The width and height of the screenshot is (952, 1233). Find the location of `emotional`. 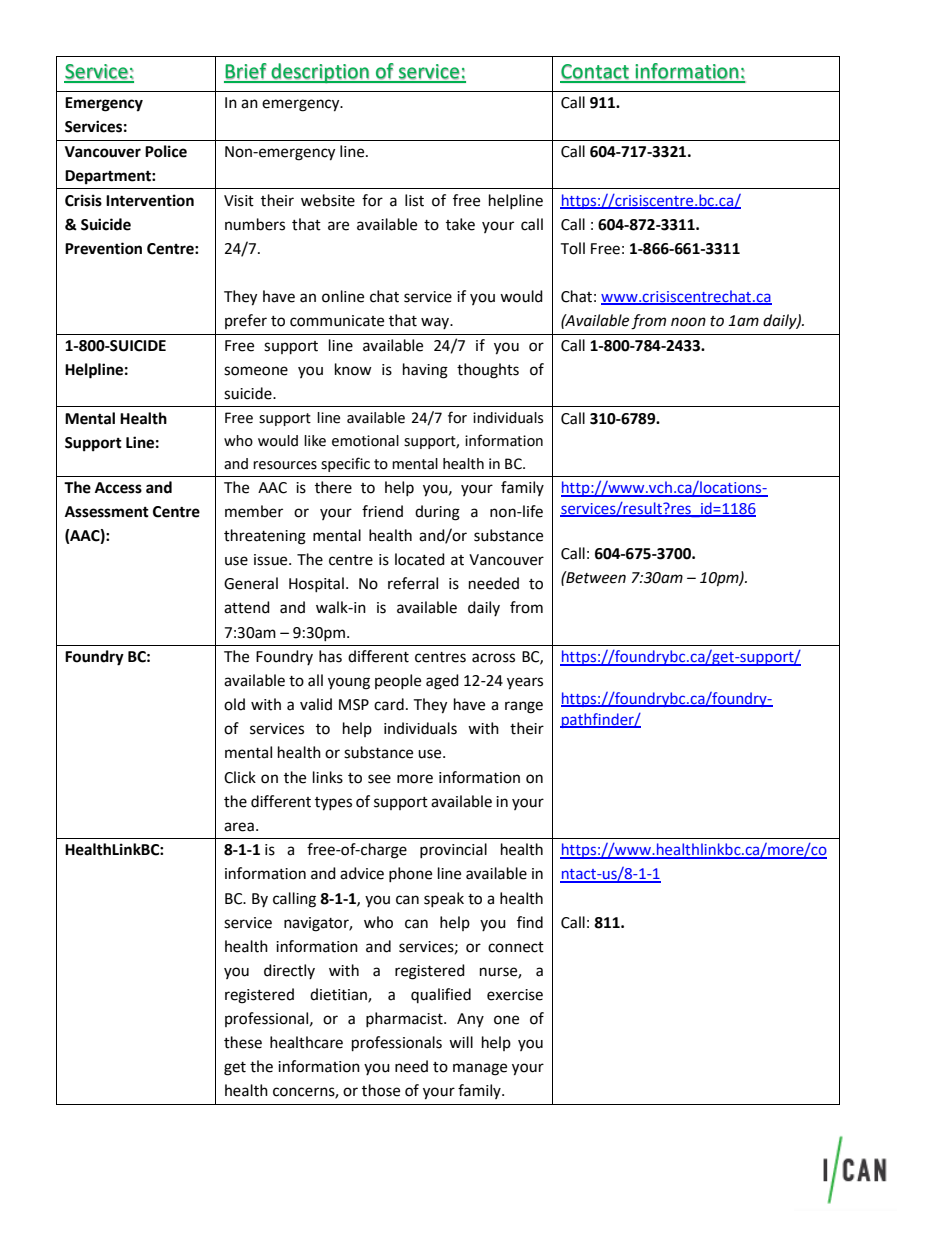

emotional is located at coordinates (365, 441).
